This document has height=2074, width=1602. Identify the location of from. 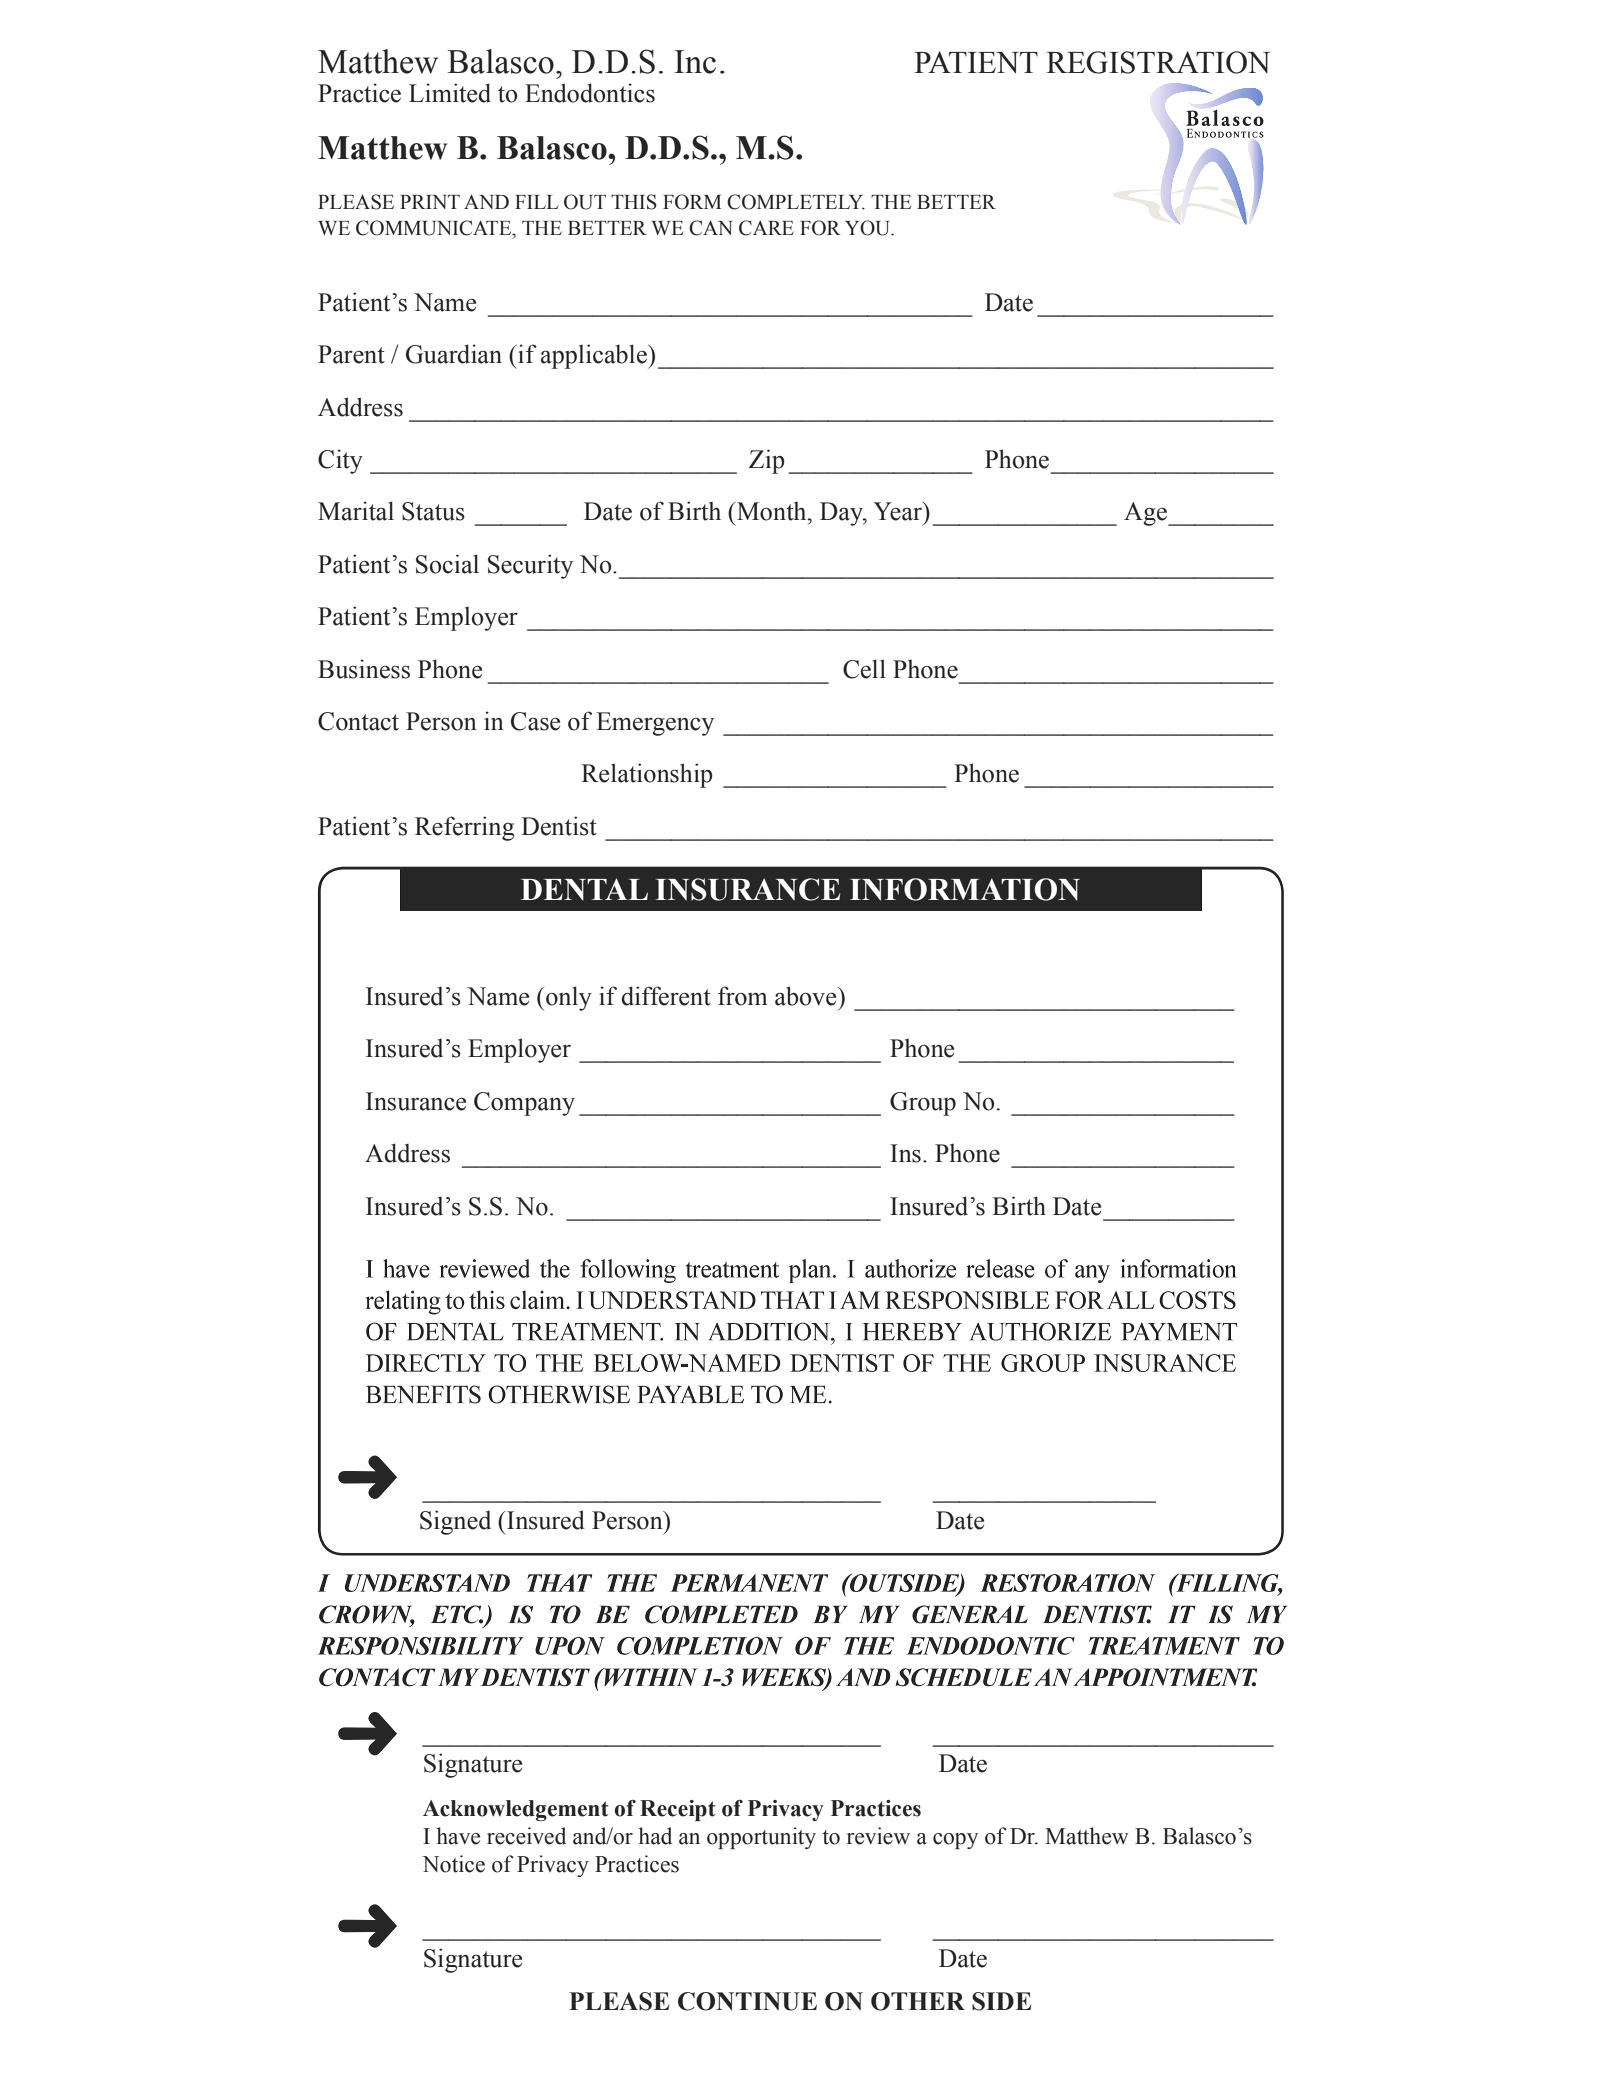
(743, 996).
